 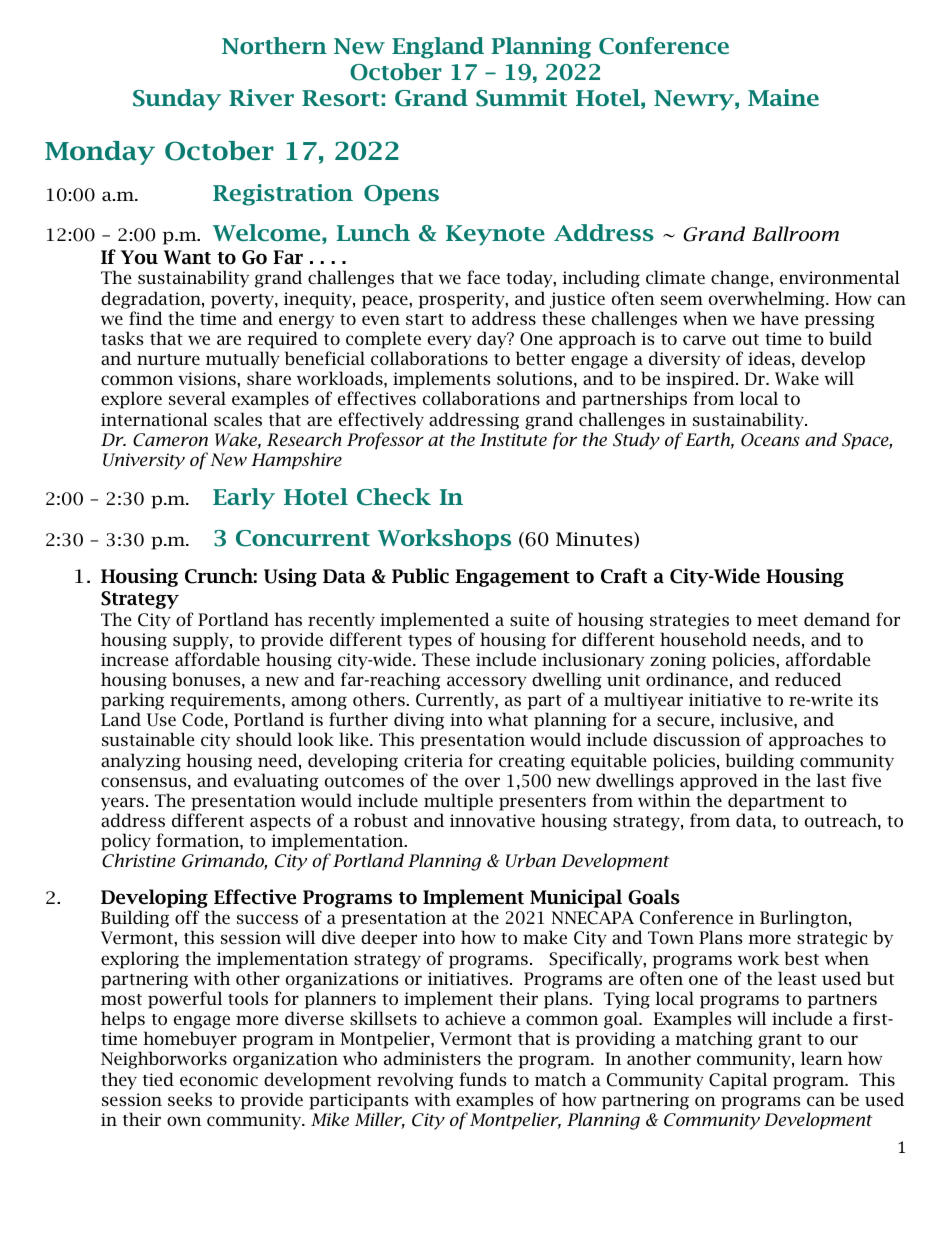 I want to click on has, so click(x=288, y=619).
